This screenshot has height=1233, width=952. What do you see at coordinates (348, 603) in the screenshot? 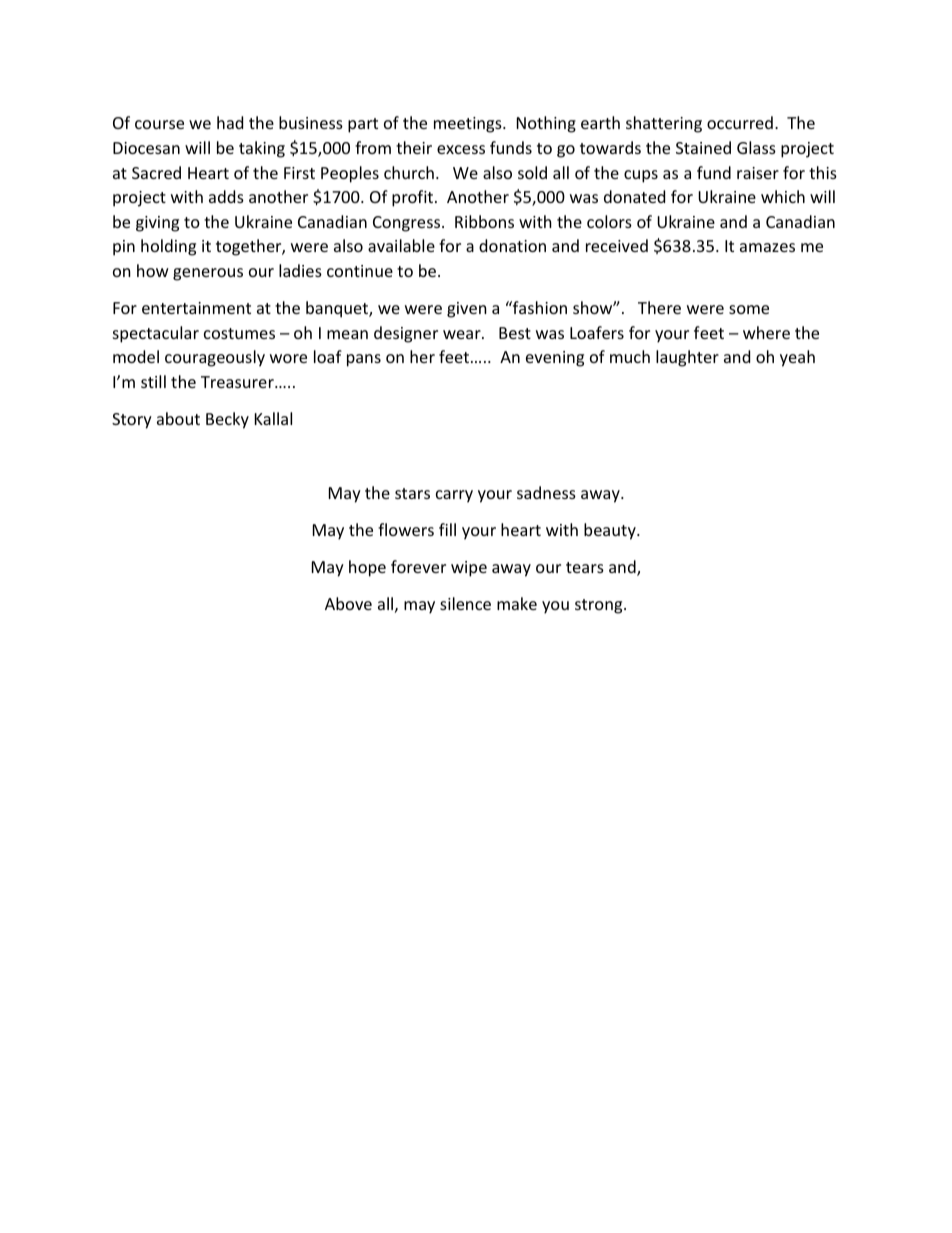
I see `Above` at bounding box center [348, 603].
